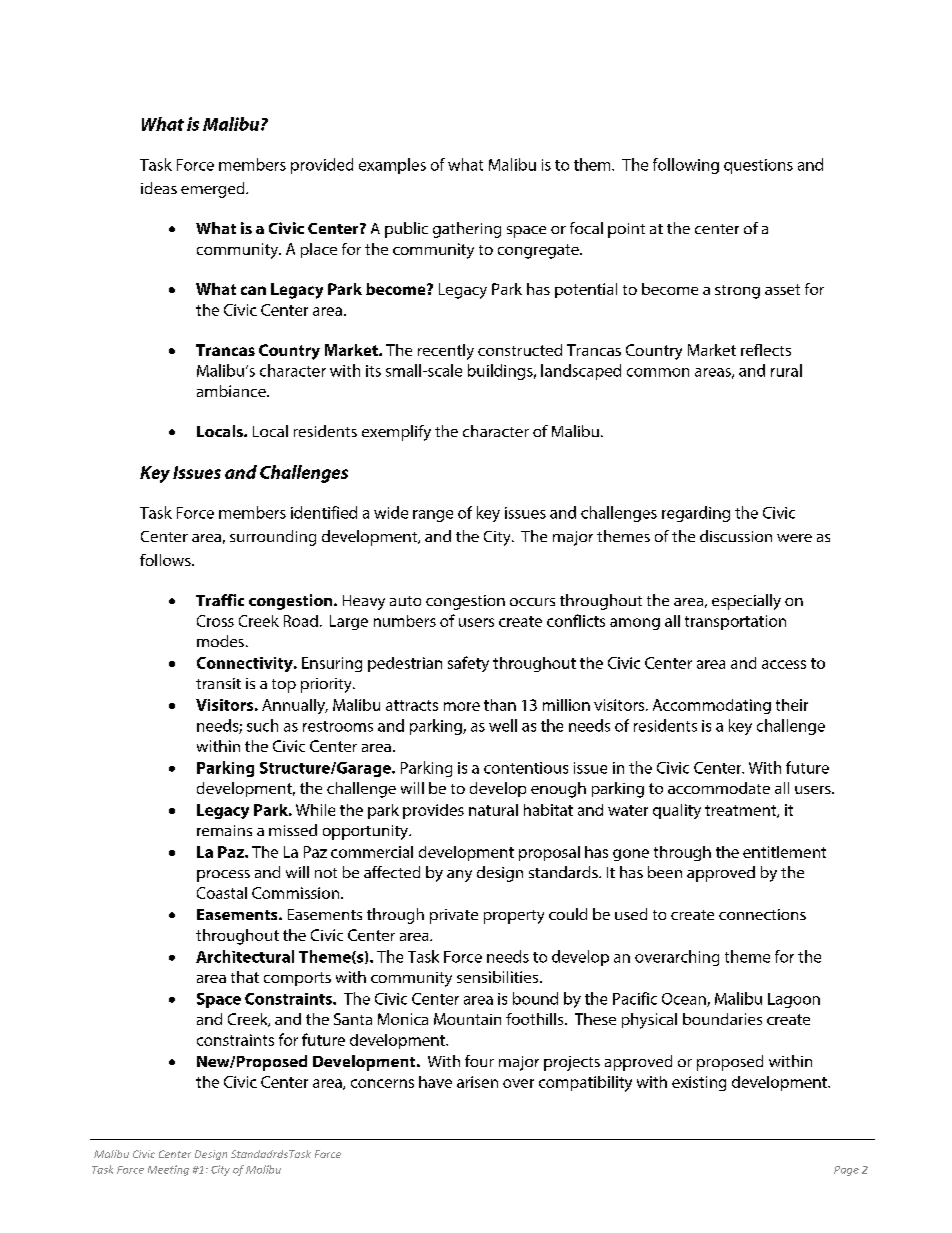 This image has height=1233, width=952. Describe the element at coordinates (245, 956) in the image. I see `Architectural` at that location.
